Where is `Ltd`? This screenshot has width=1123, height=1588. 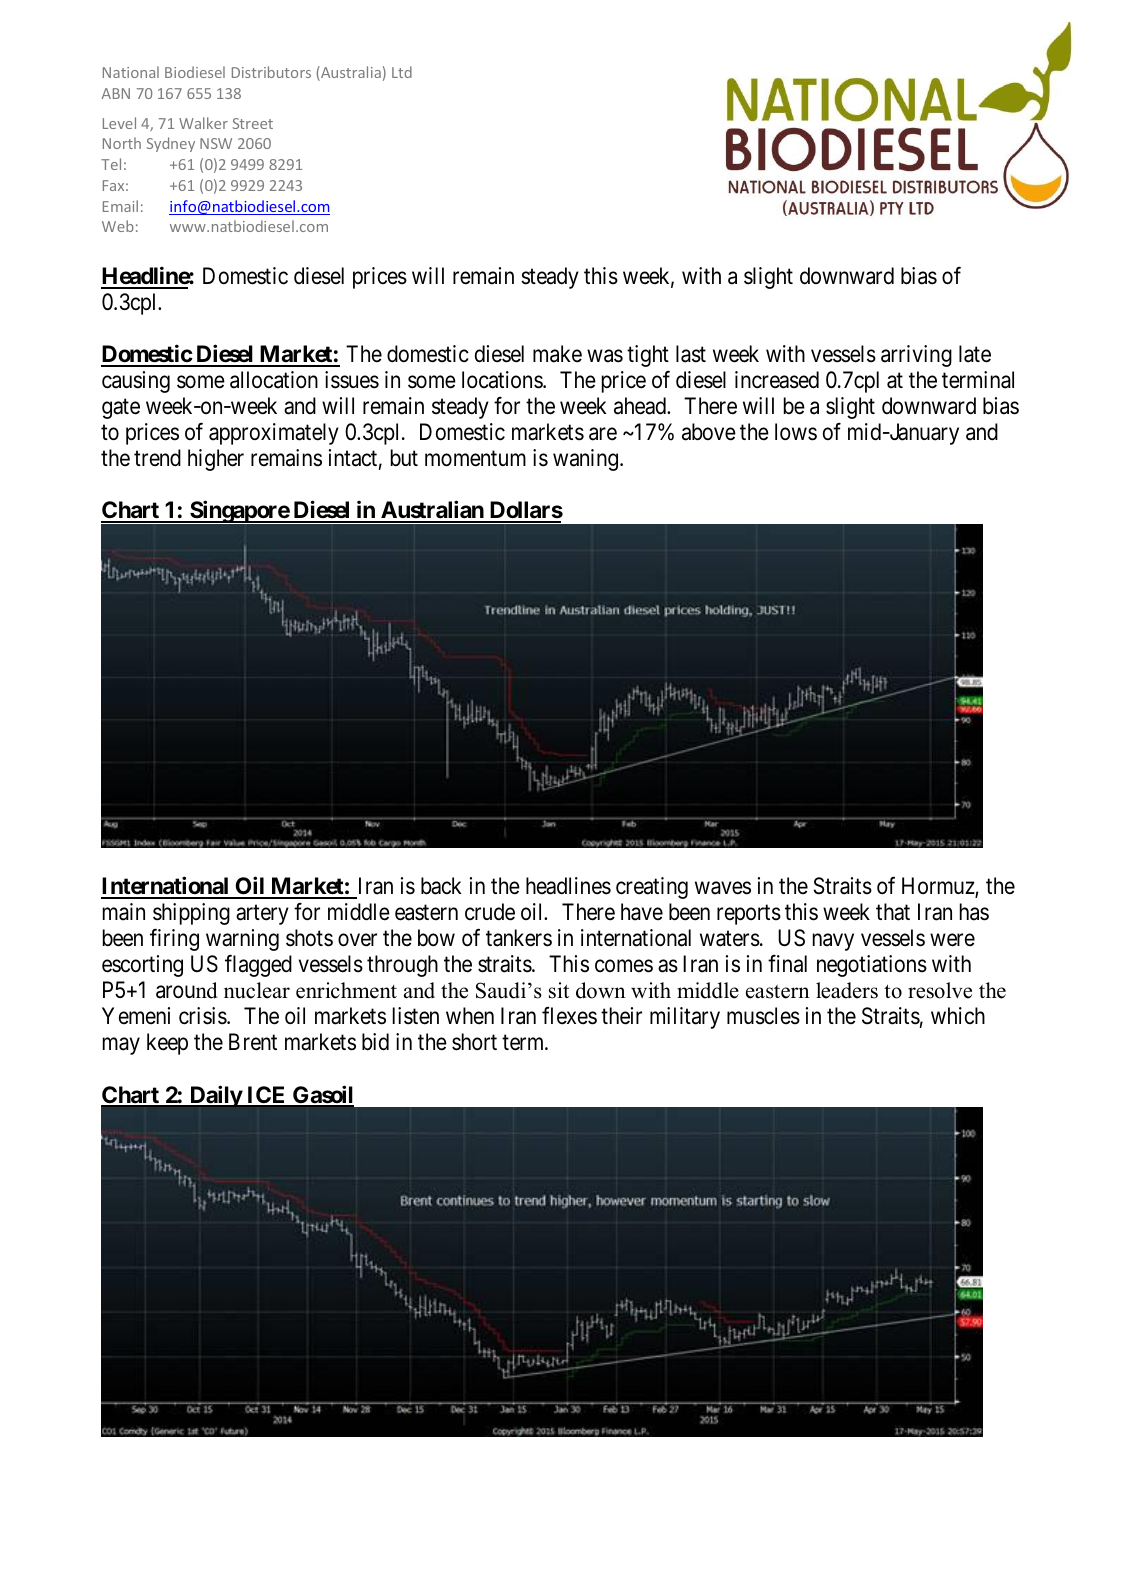 Ltd is located at coordinates (402, 72).
